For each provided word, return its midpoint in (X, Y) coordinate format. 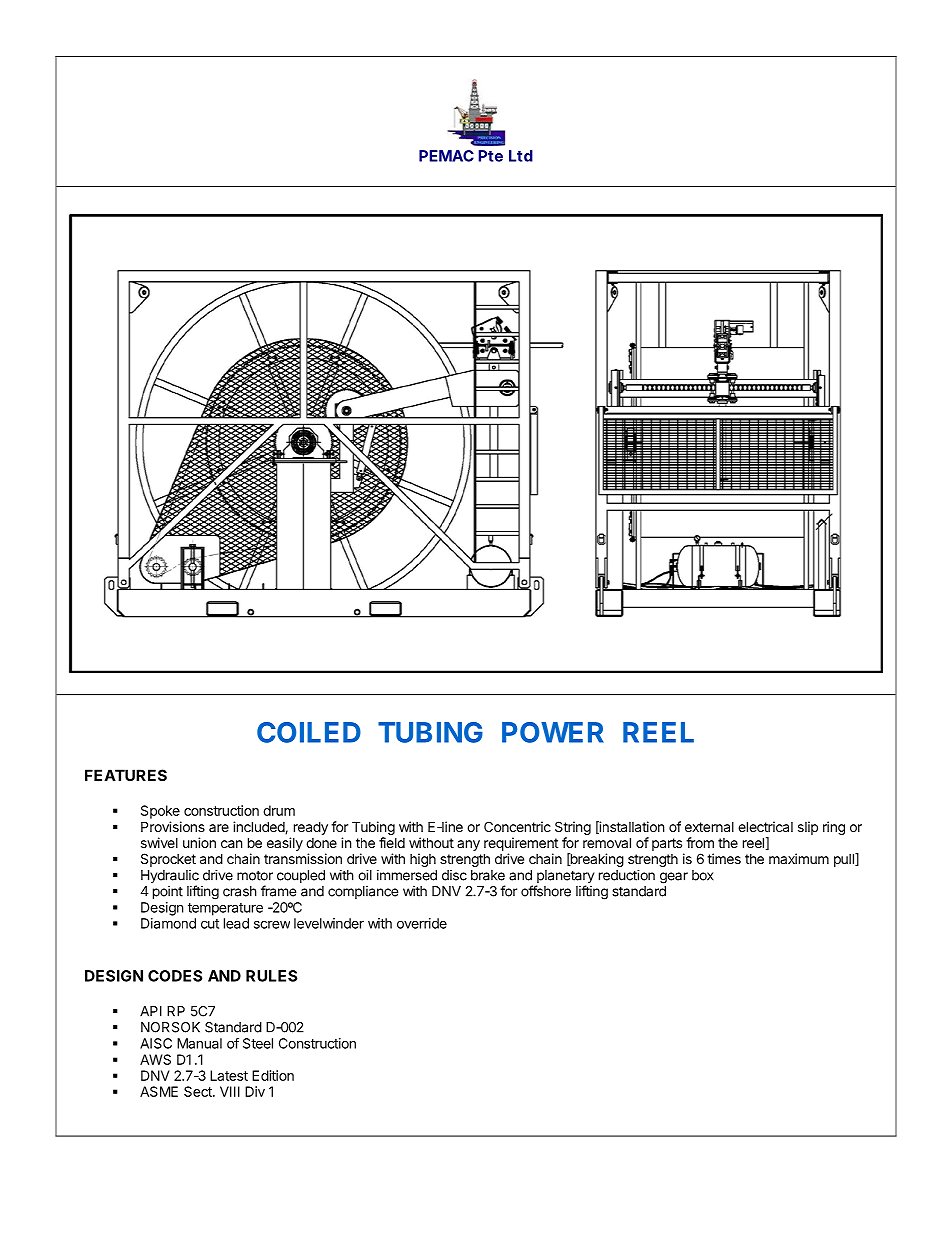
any (468, 845)
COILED (309, 732)
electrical (765, 826)
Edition (273, 1075)
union (199, 842)
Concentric (517, 826)
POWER (553, 732)
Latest (229, 1075)
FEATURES (126, 775)
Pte (490, 156)
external (709, 827)
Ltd (521, 156)
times (724, 858)
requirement (521, 844)
